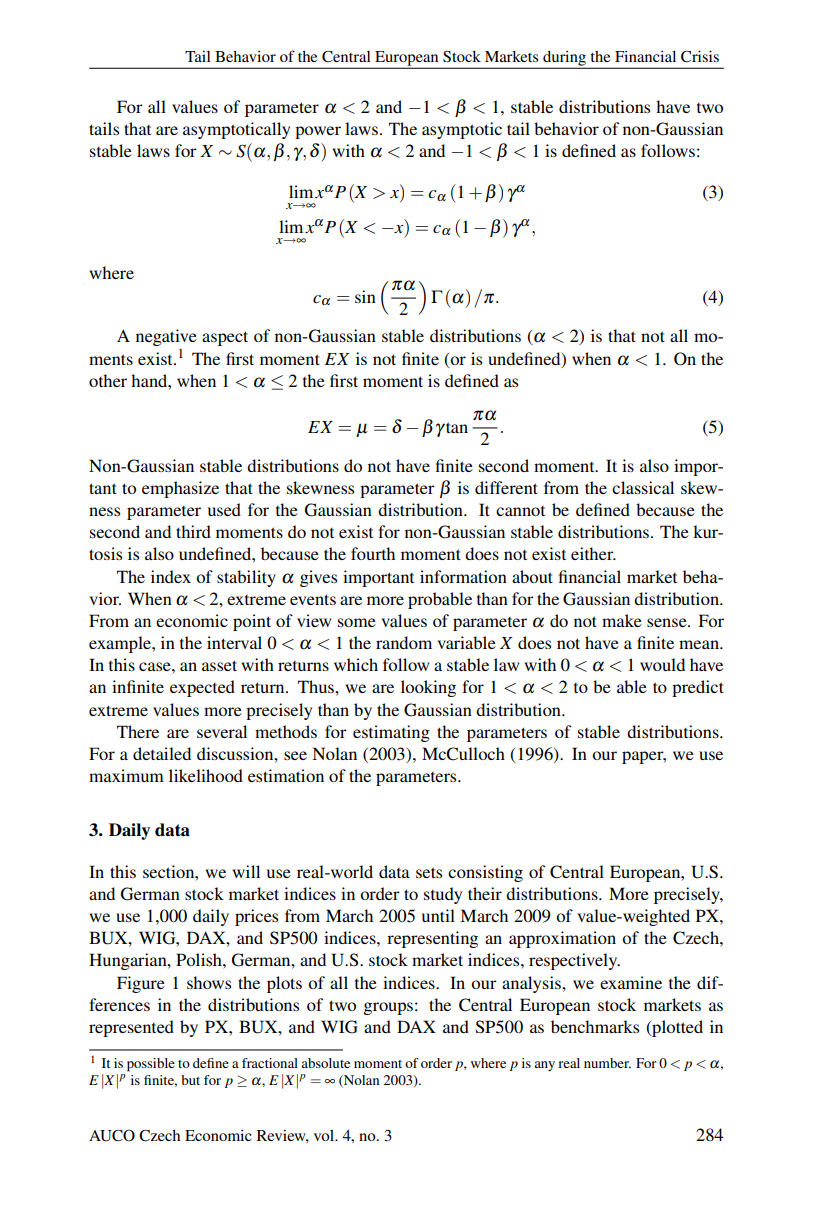  Describe the element at coordinates (166, 337) in the document. I see `negative` at that location.
